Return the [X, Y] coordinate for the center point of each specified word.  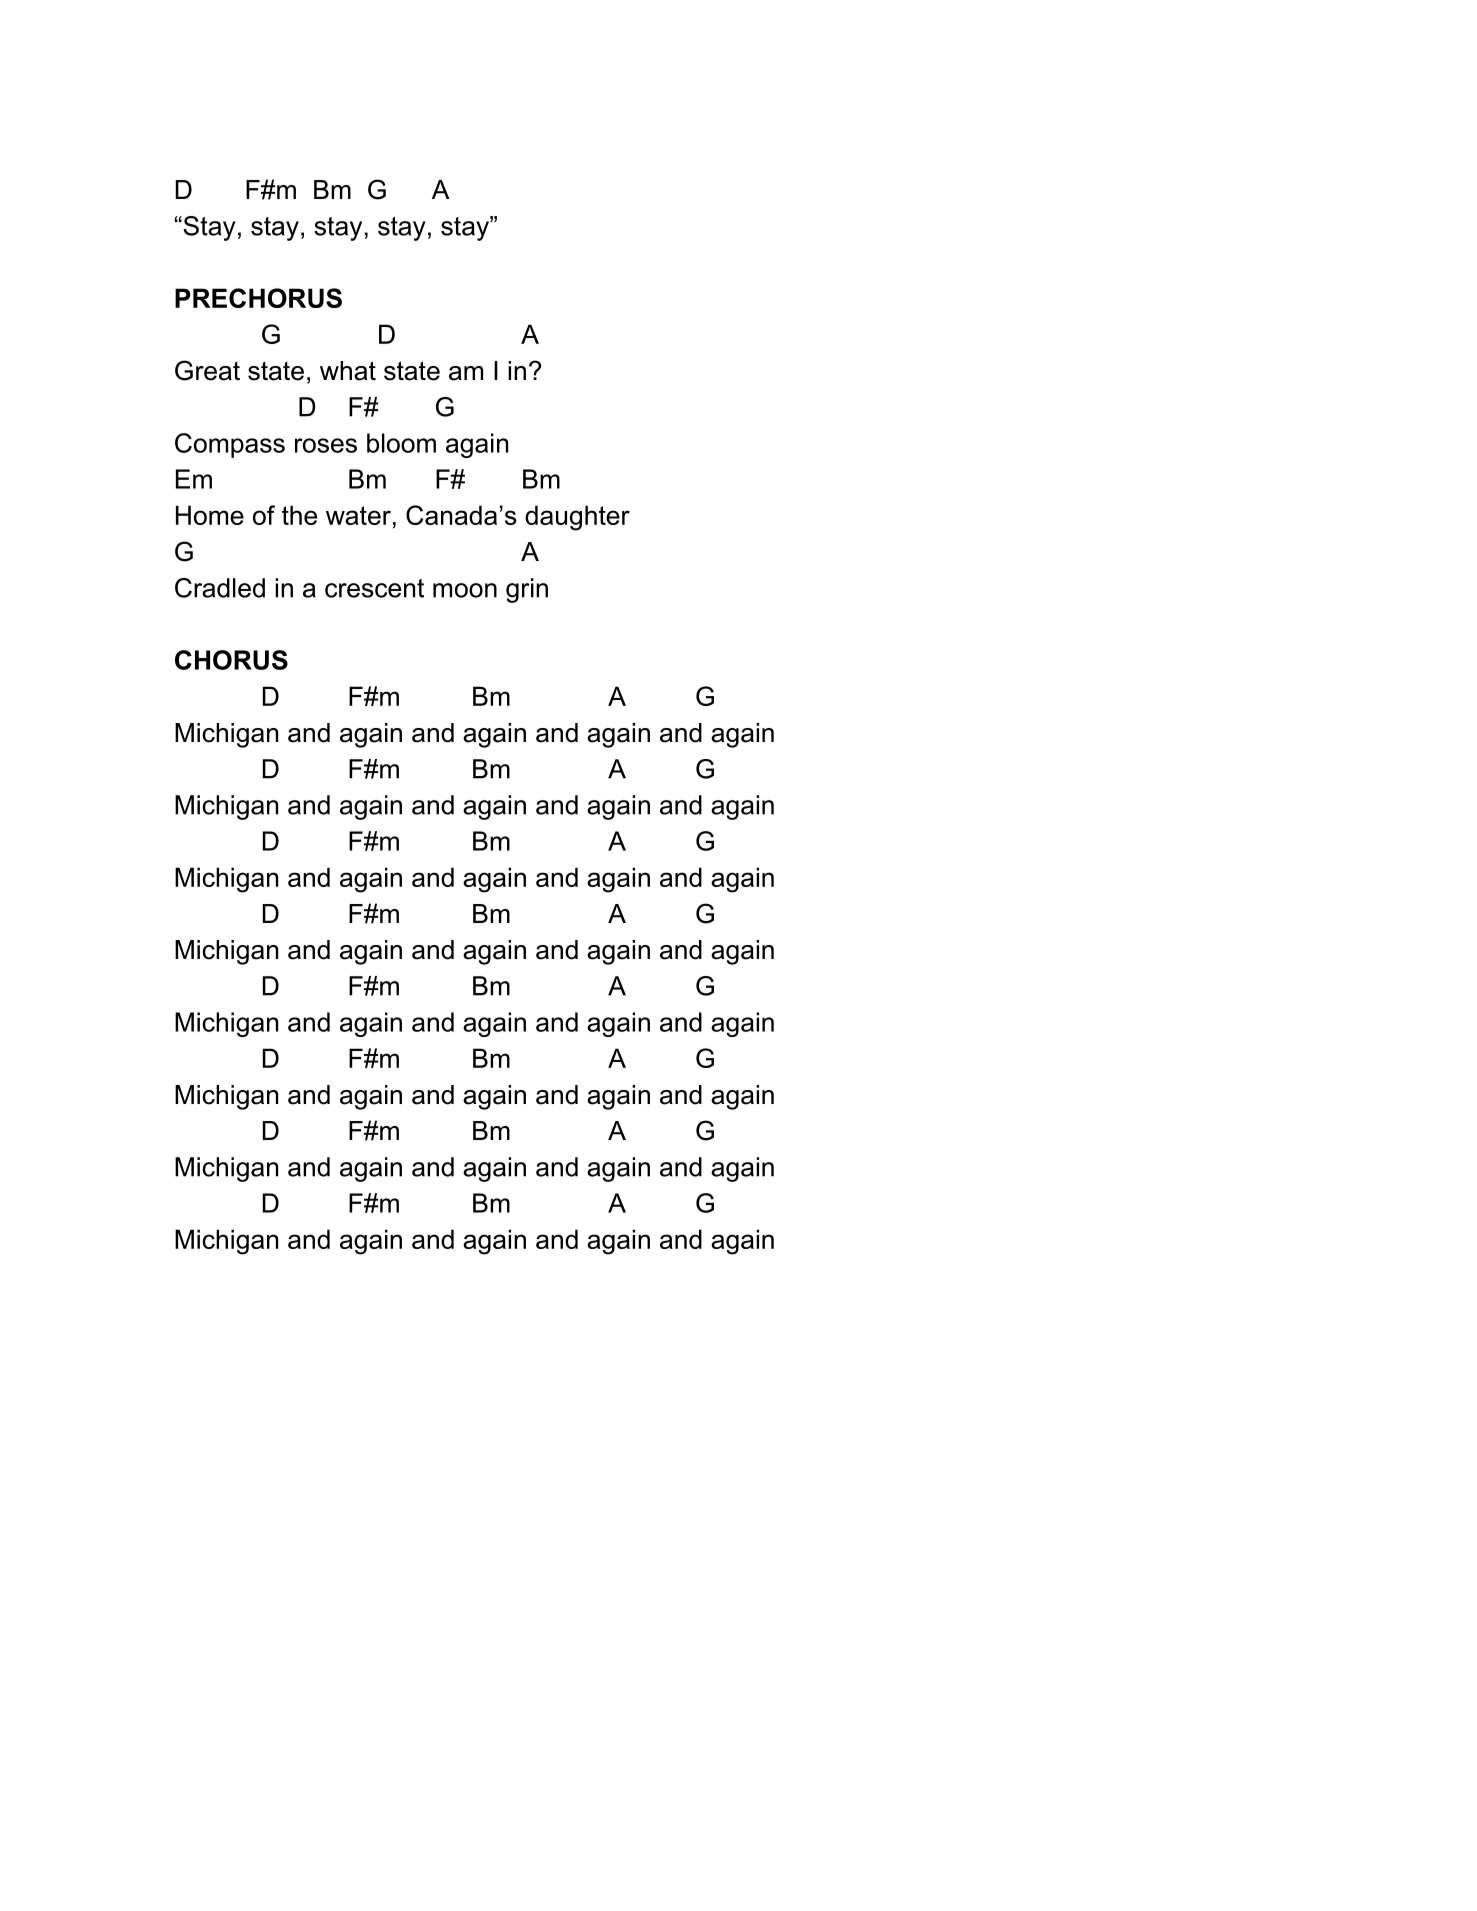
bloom [401, 443]
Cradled [220, 588]
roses [326, 445]
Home [210, 515]
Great [207, 370]
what [348, 371]
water [358, 515]
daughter [577, 518]
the [299, 515]
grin [527, 590]
